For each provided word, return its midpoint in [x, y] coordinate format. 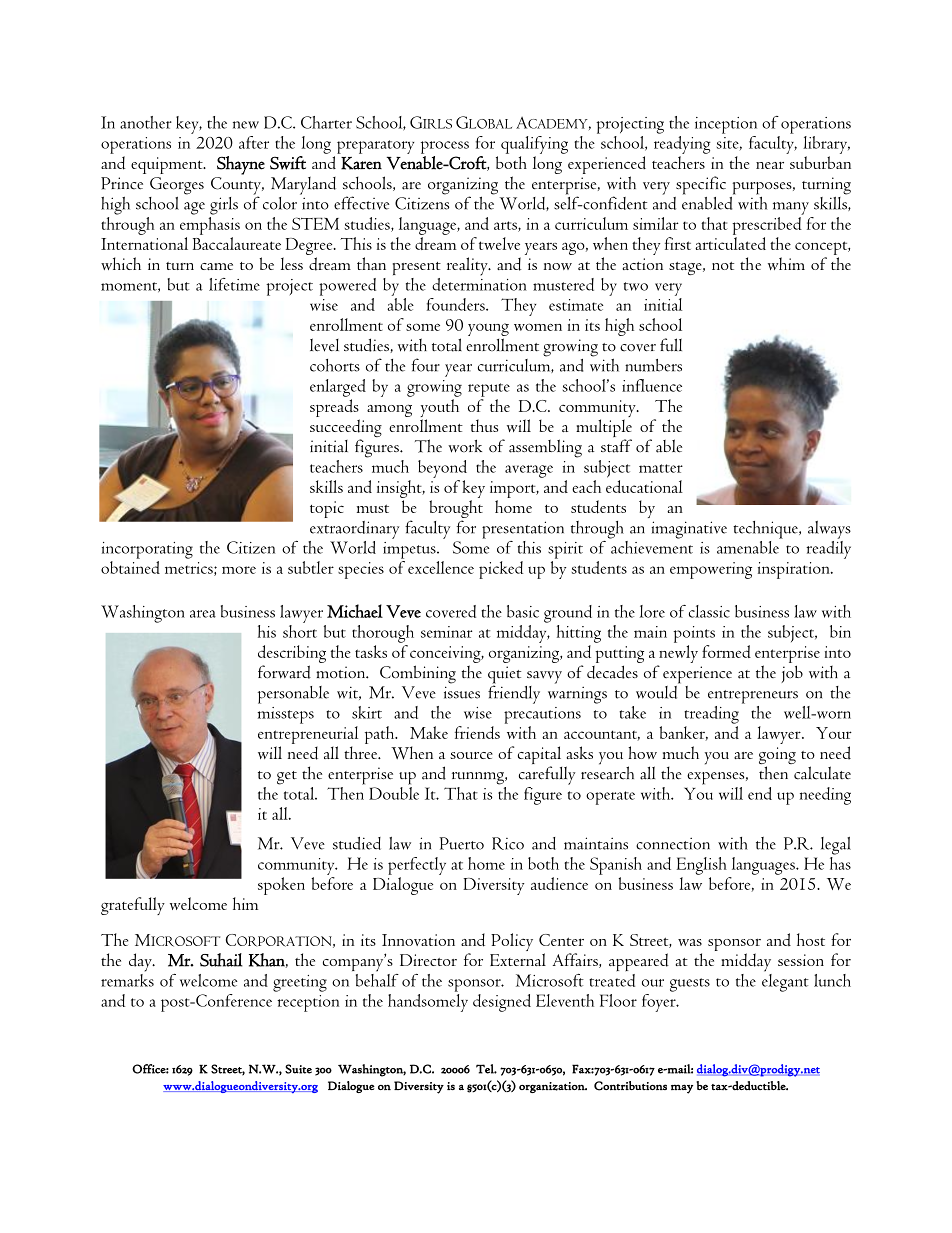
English [702, 866]
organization [553, 1087]
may [682, 1089]
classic [709, 611]
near [770, 165]
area [203, 614]
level [324, 345]
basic [523, 611]
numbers [653, 365]
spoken [281, 886]
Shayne [241, 165]
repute [489, 390]
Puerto [461, 843]
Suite [298, 1069]
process [445, 147]
